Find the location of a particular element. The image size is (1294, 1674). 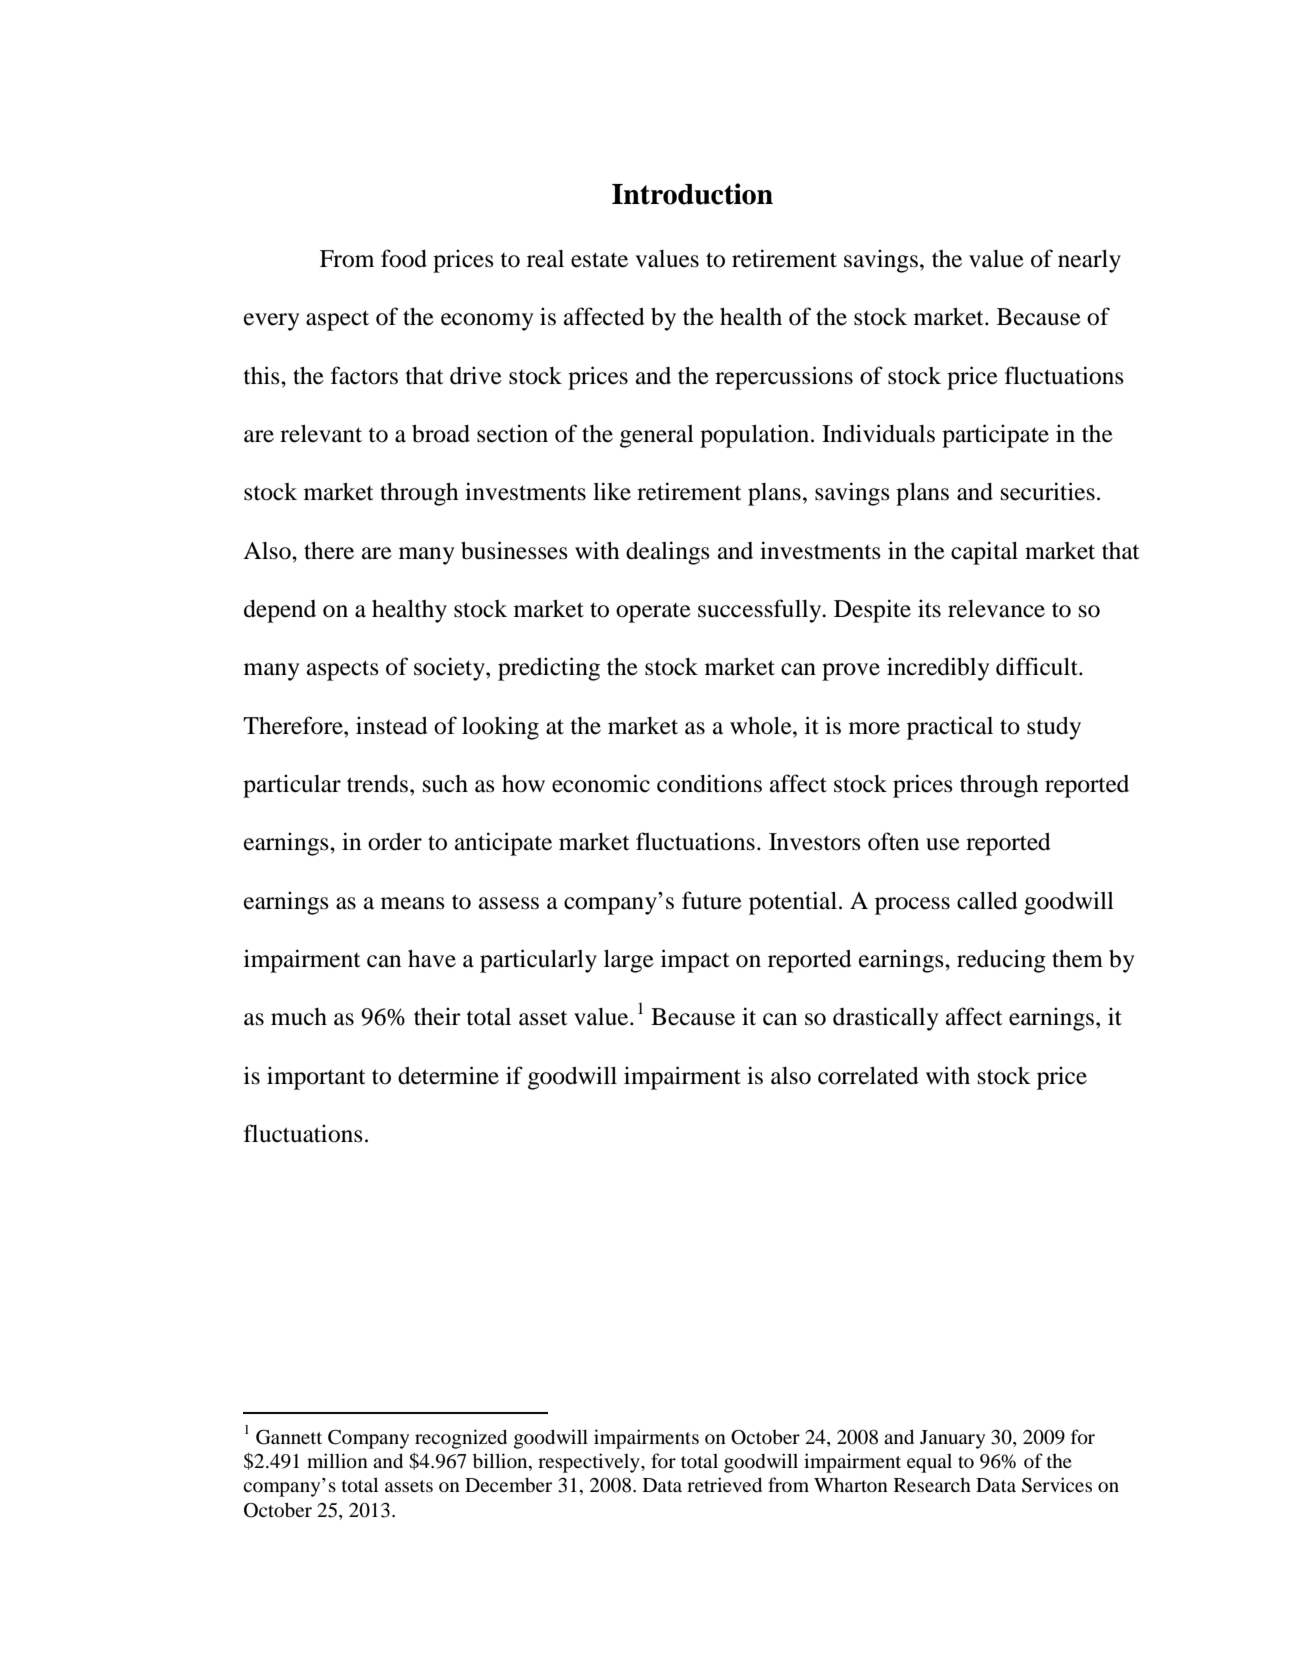

food is located at coordinates (404, 258).
